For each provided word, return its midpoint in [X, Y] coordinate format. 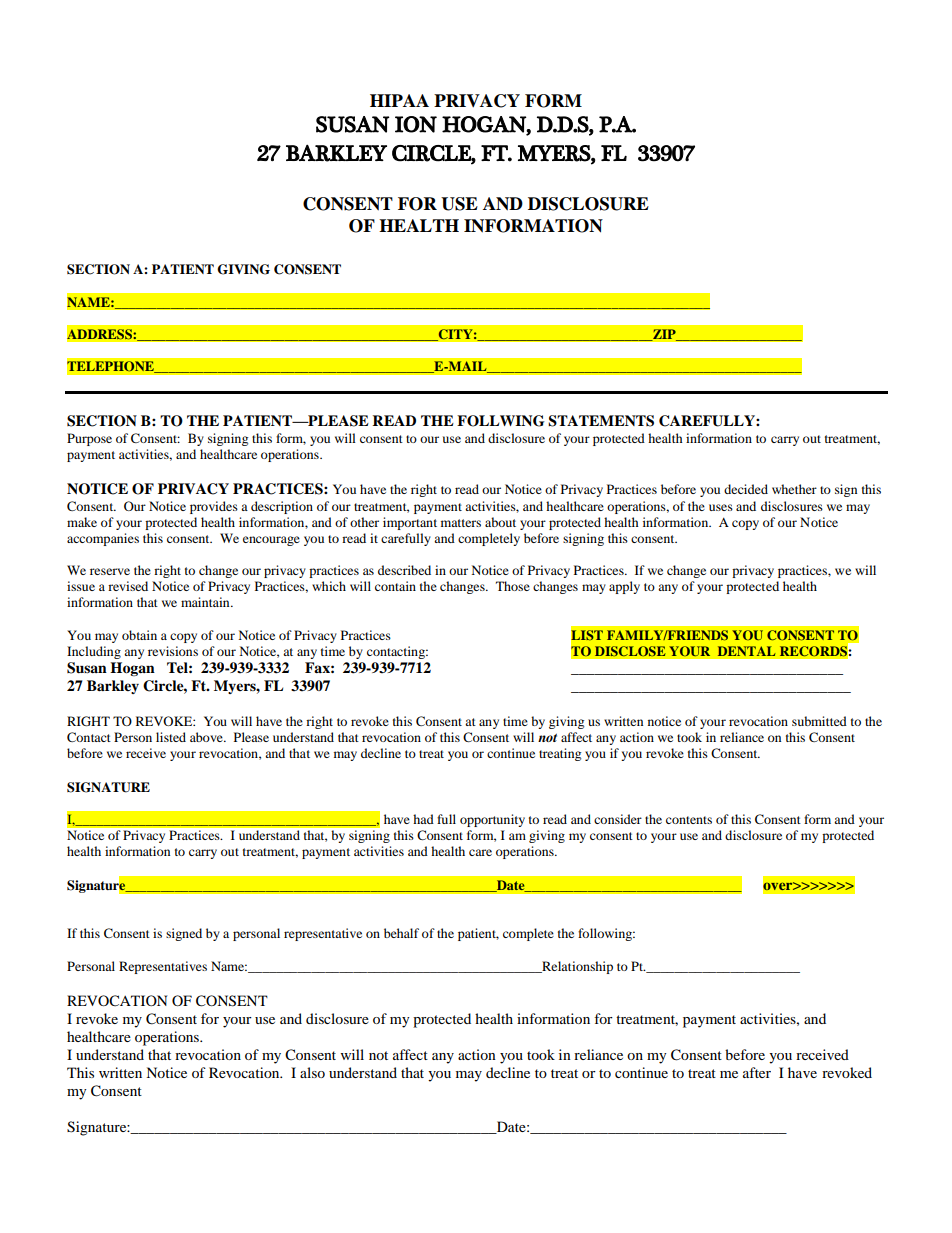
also [312, 1072]
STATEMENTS [601, 421]
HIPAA [399, 100]
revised [128, 586]
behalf [401, 933]
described [404, 570]
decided [746, 489]
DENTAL [747, 651]
